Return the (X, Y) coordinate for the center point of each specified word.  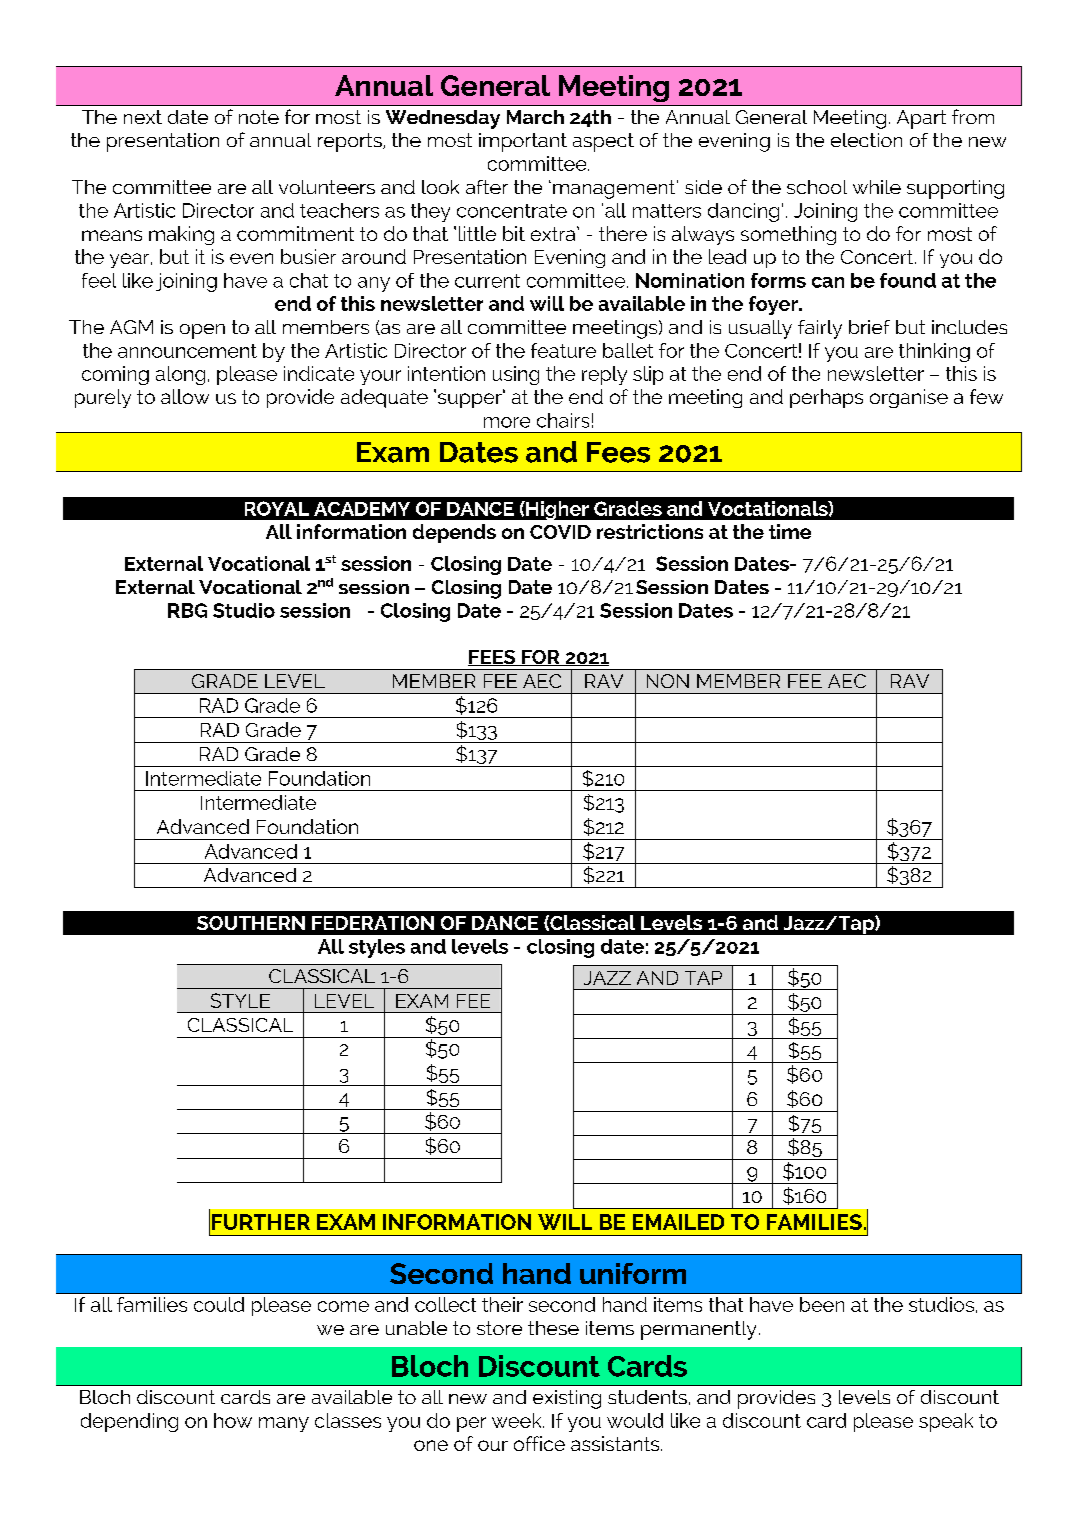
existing (567, 1399)
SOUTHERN (251, 923)
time (790, 531)
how (233, 1420)
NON (668, 681)
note (259, 117)
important (523, 142)
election (866, 140)
